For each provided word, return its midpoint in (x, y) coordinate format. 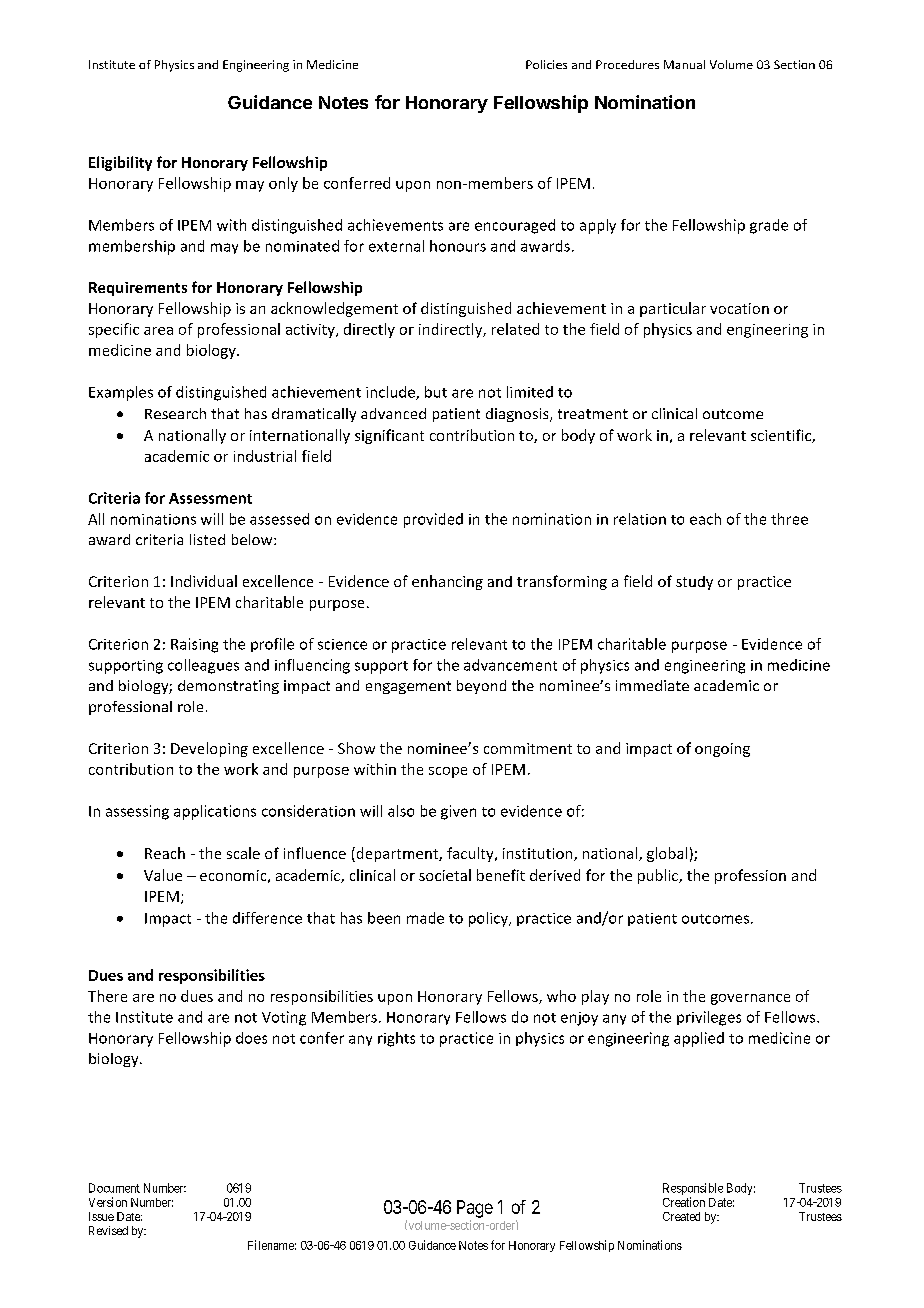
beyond (481, 687)
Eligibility (120, 163)
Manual (684, 64)
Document (114, 1188)
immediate (652, 685)
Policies (546, 64)
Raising (194, 645)
